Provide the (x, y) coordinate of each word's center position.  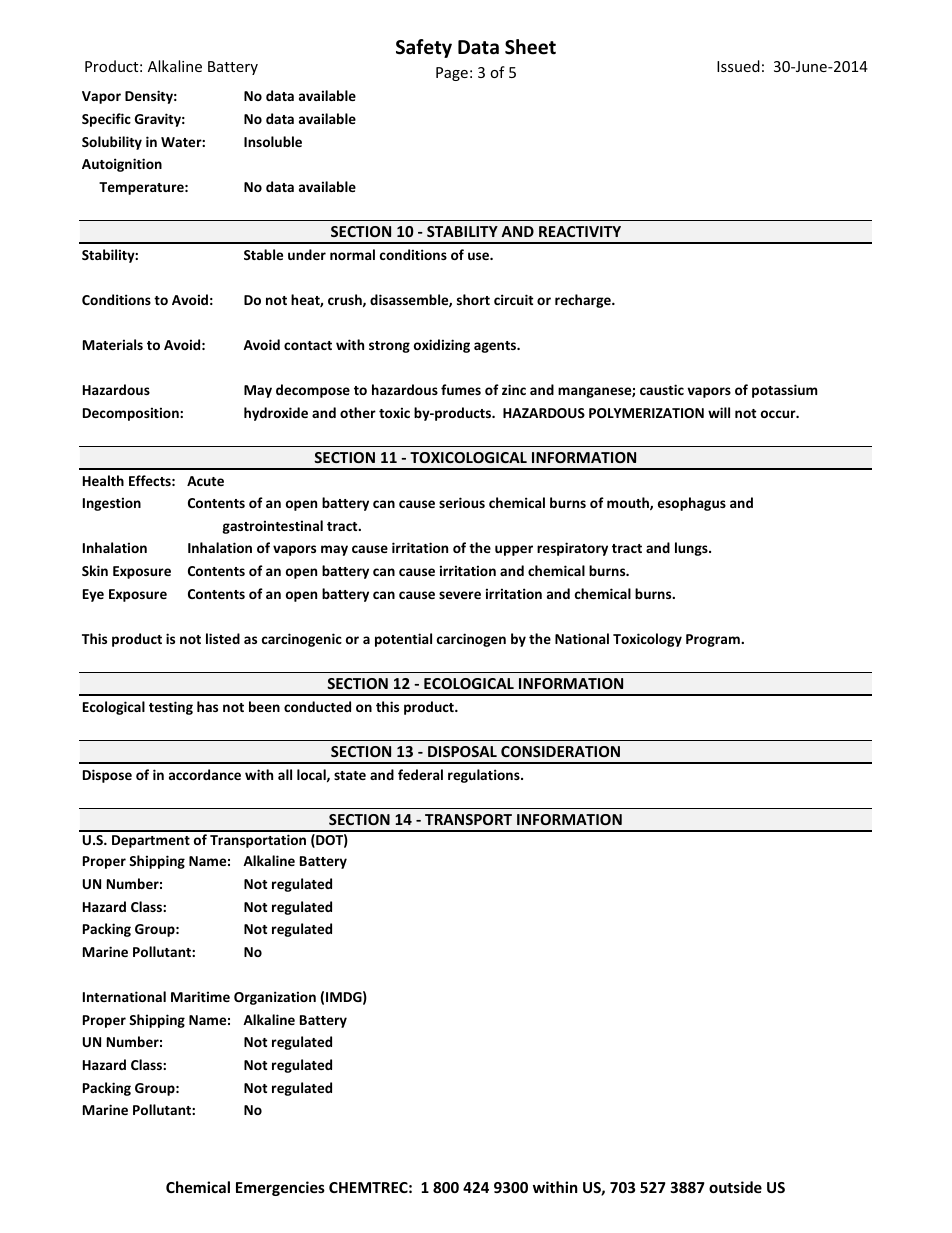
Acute (205, 481)
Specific (106, 120)
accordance (205, 774)
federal (420, 774)
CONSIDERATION (560, 751)
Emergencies (280, 1188)
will (719, 412)
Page (452, 74)
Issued (738, 66)
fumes (461, 389)
